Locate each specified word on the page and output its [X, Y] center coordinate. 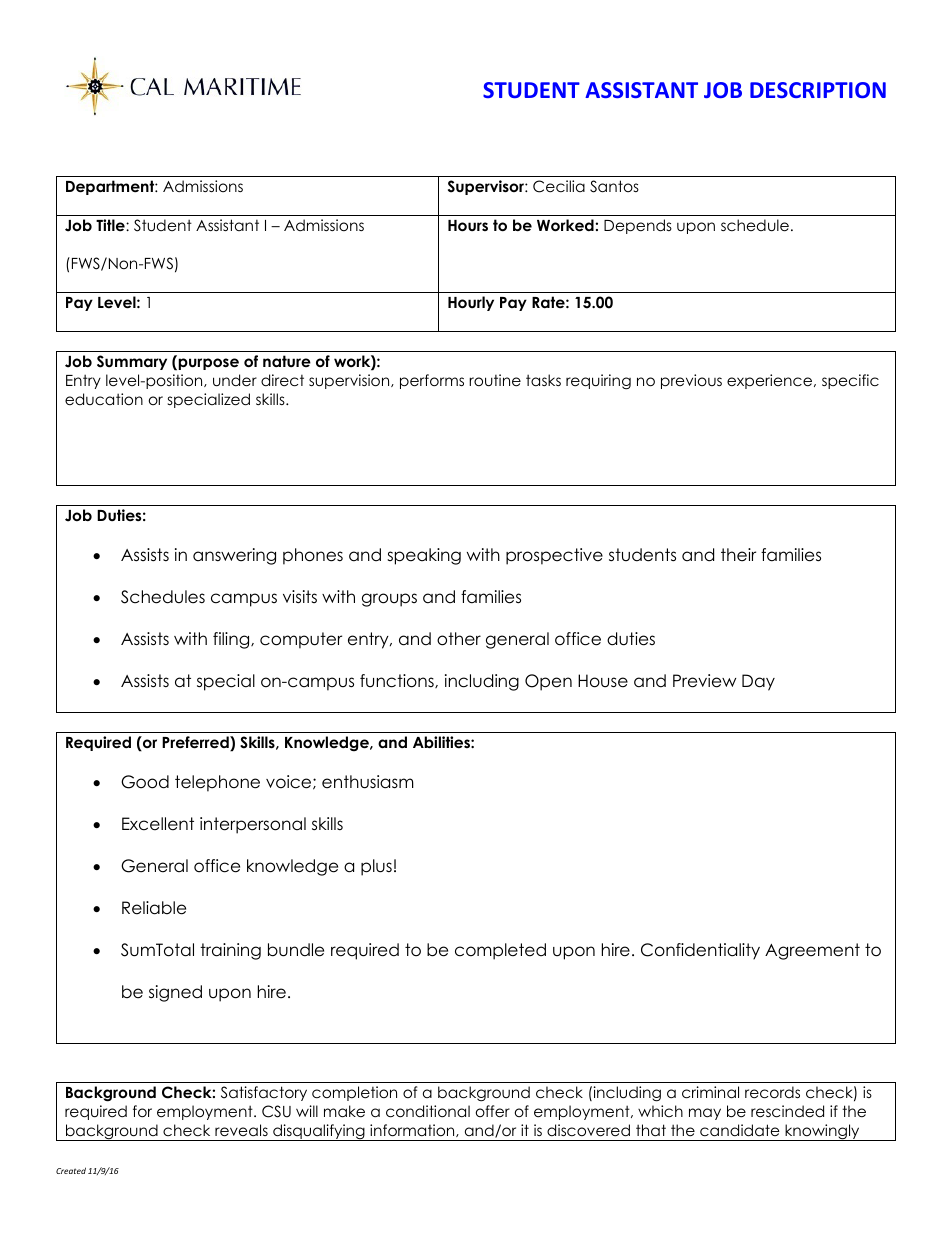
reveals [241, 1130]
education [104, 399]
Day [758, 682]
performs [432, 381]
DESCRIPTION [818, 90]
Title [111, 225]
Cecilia [559, 186]
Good [145, 782]
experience [771, 381]
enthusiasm [368, 782]
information [413, 1130]
